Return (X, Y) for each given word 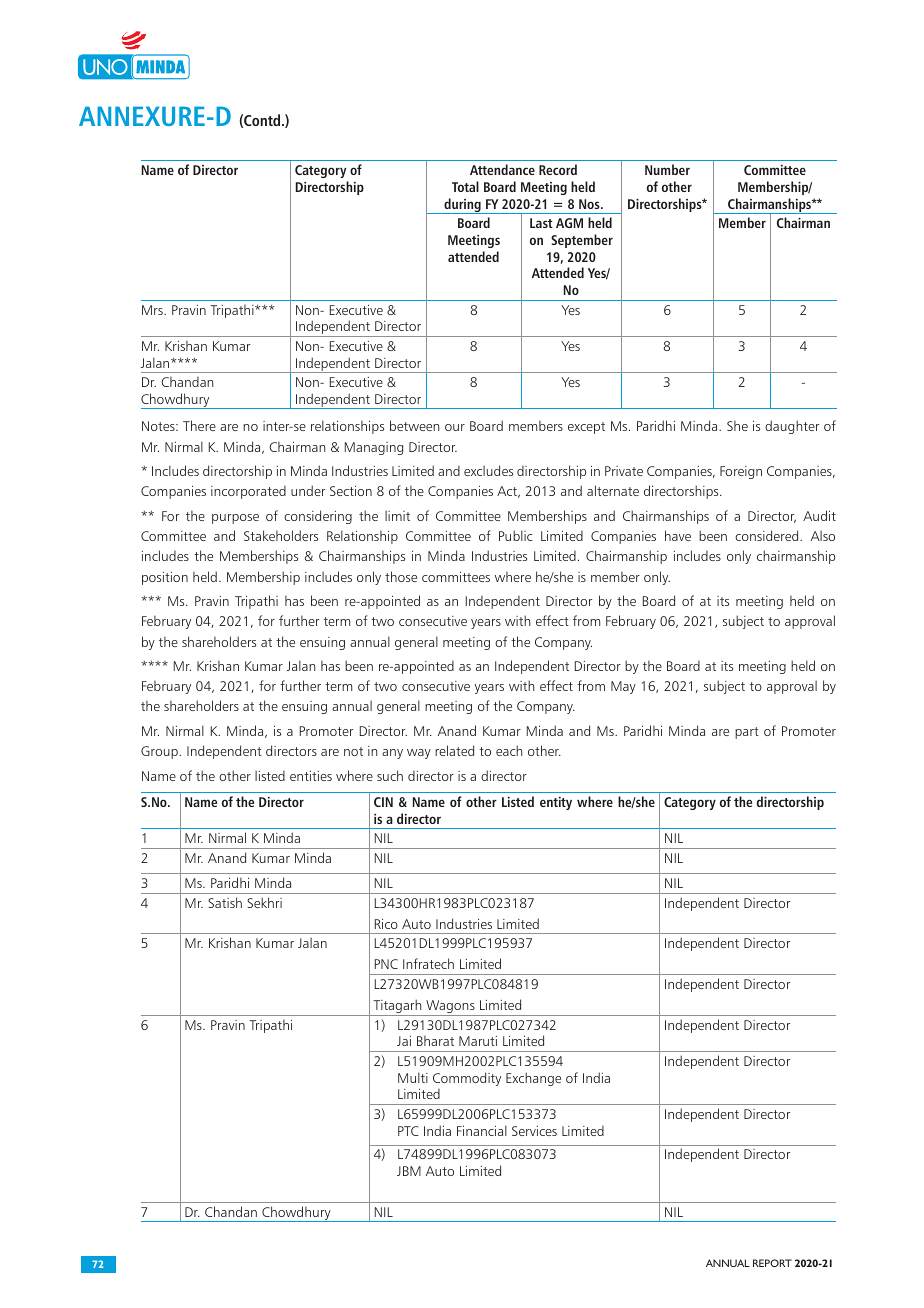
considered (768, 535)
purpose (235, 519)
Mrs (153, 310)
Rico (386, 924)
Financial (482, 1130)
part (747, 733)
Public (516, 535)
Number (667, 169)
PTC (408, 1131)
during (462, 206)
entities (311, 776)
